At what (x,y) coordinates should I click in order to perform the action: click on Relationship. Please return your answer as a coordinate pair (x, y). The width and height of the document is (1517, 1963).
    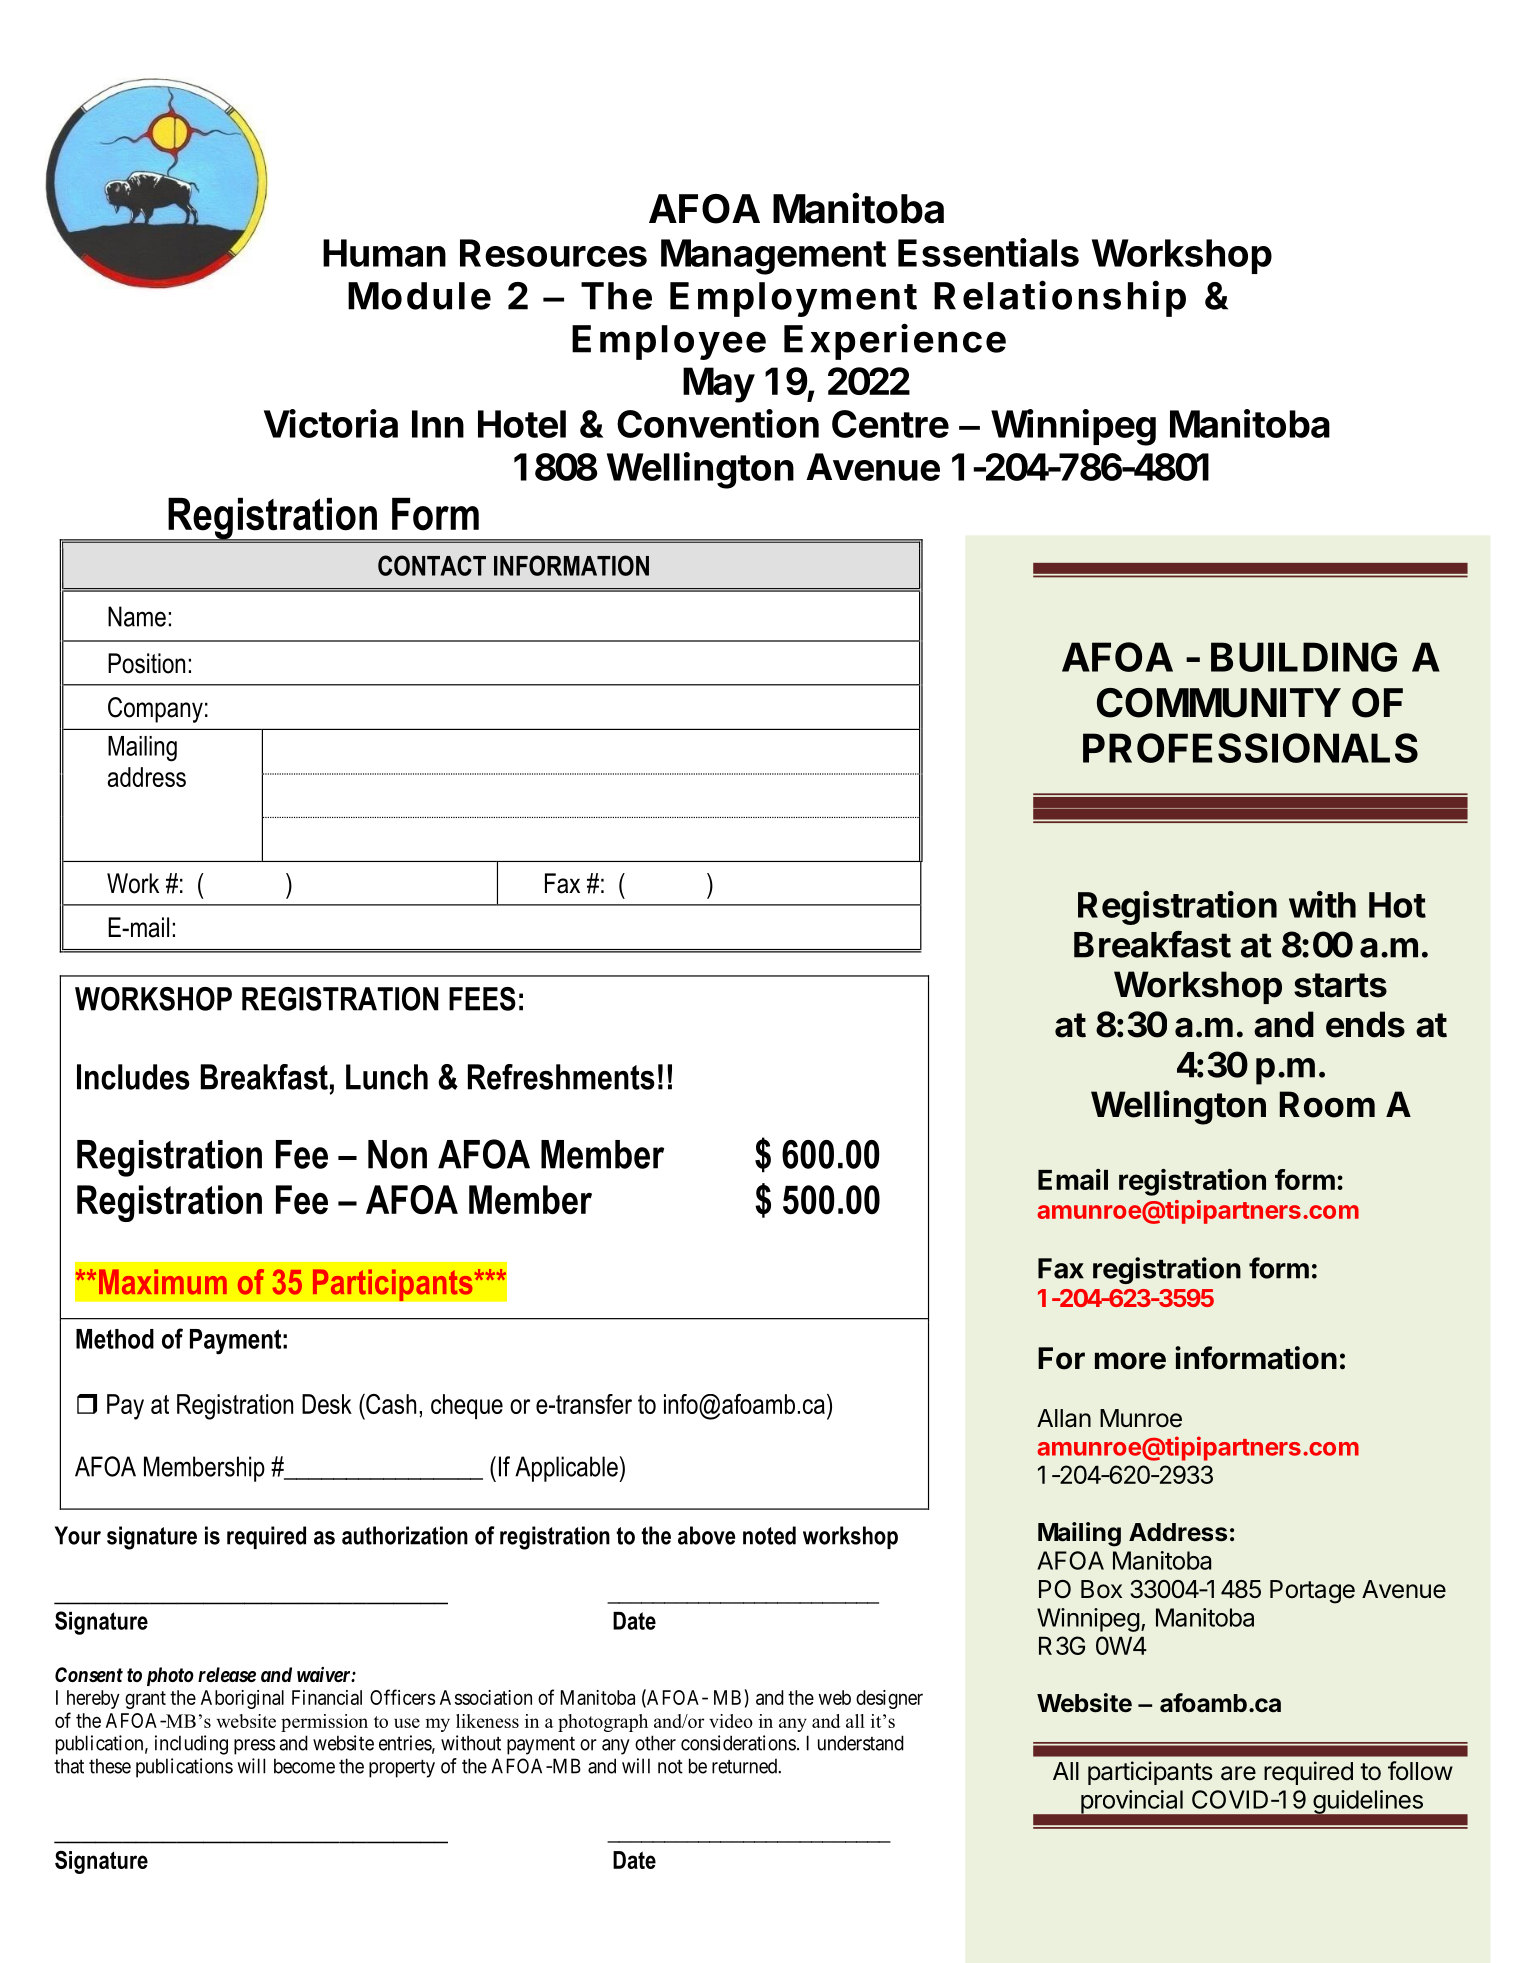
    Looking at the image, I should click on (1060, 298).
